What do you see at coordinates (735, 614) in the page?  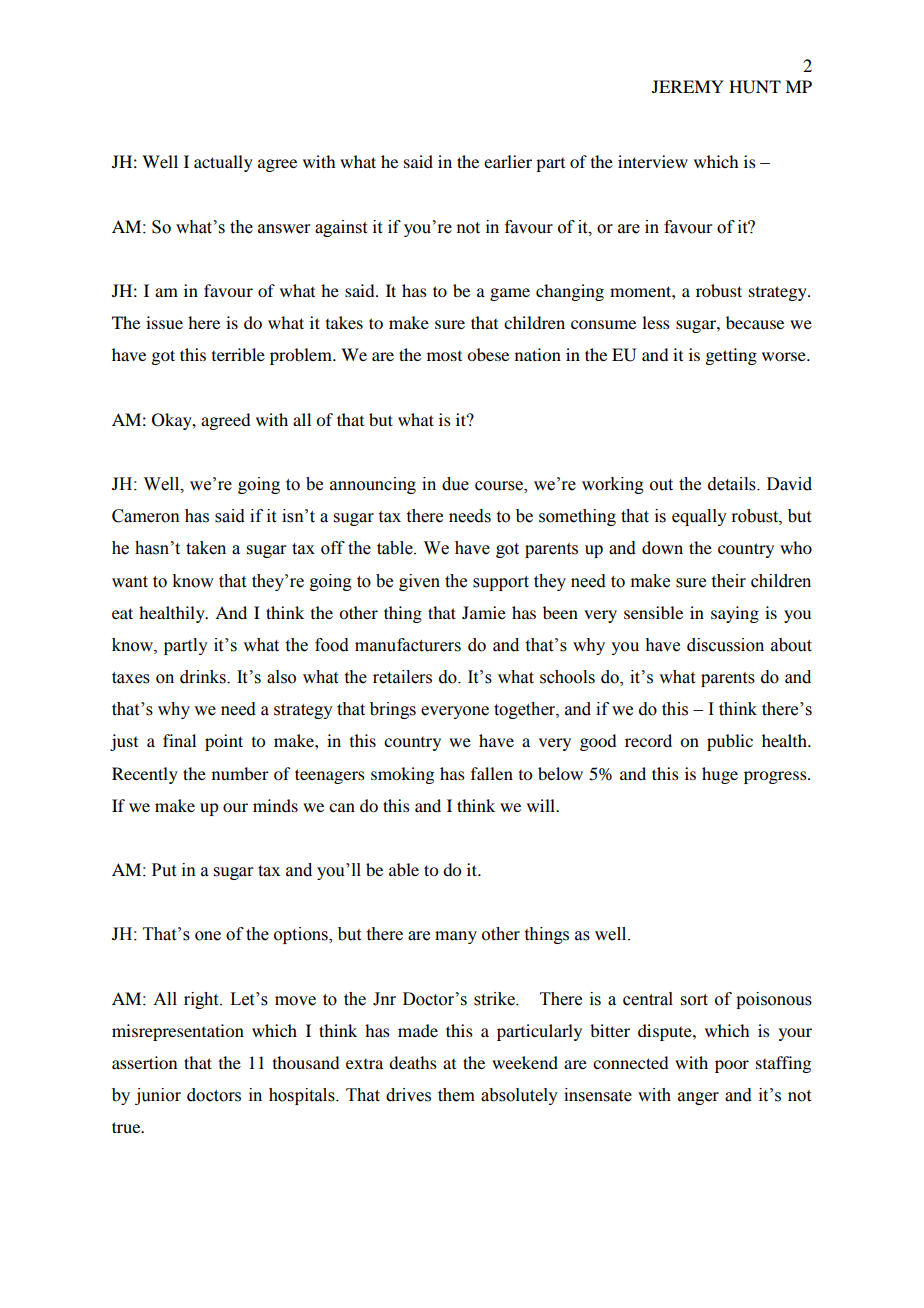 I see `saying` at bounding box center [735, 614].
